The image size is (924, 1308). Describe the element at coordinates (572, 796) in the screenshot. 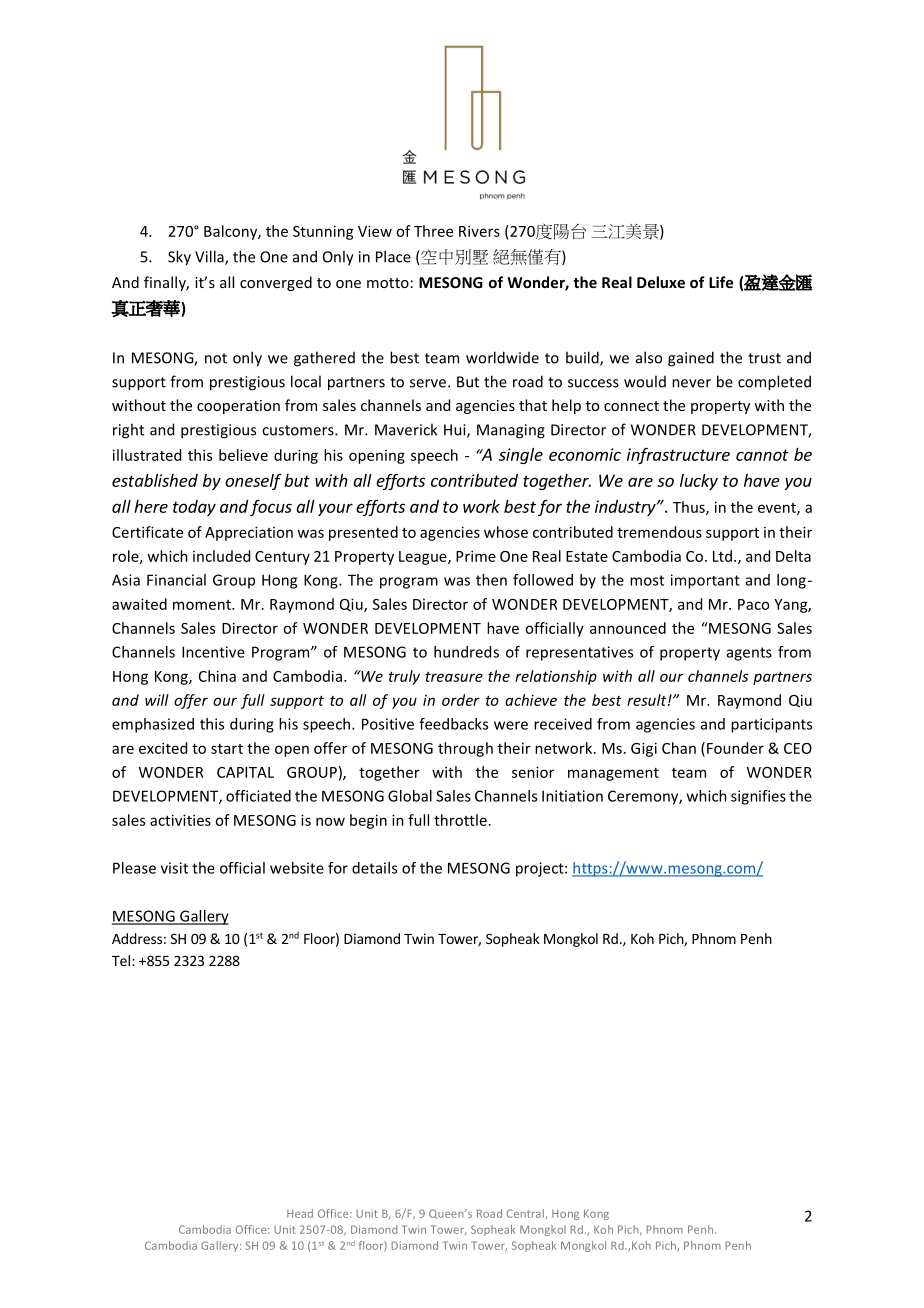

I see `Initiation` at that location.
